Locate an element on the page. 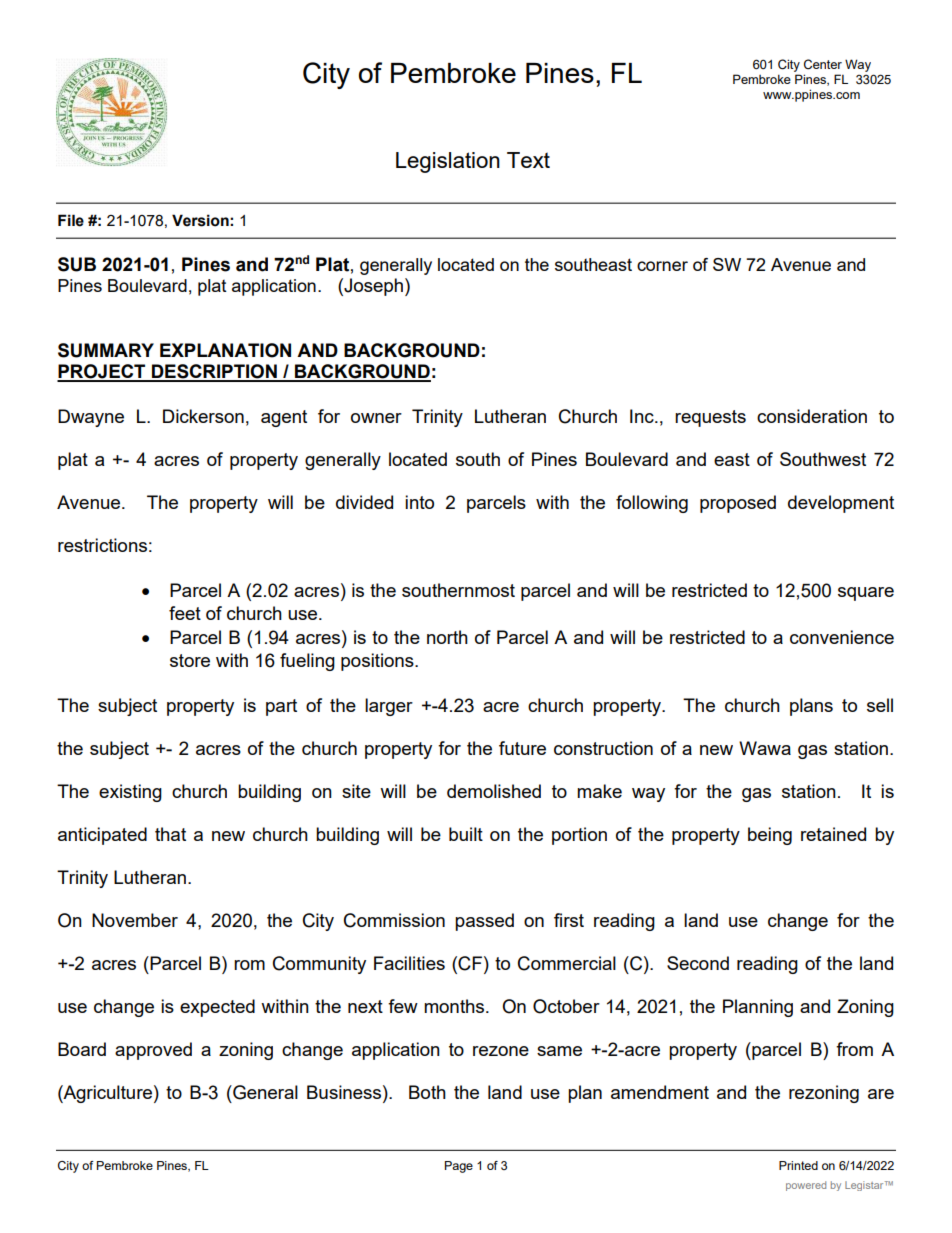  File is located at coordinates (71, 220).
